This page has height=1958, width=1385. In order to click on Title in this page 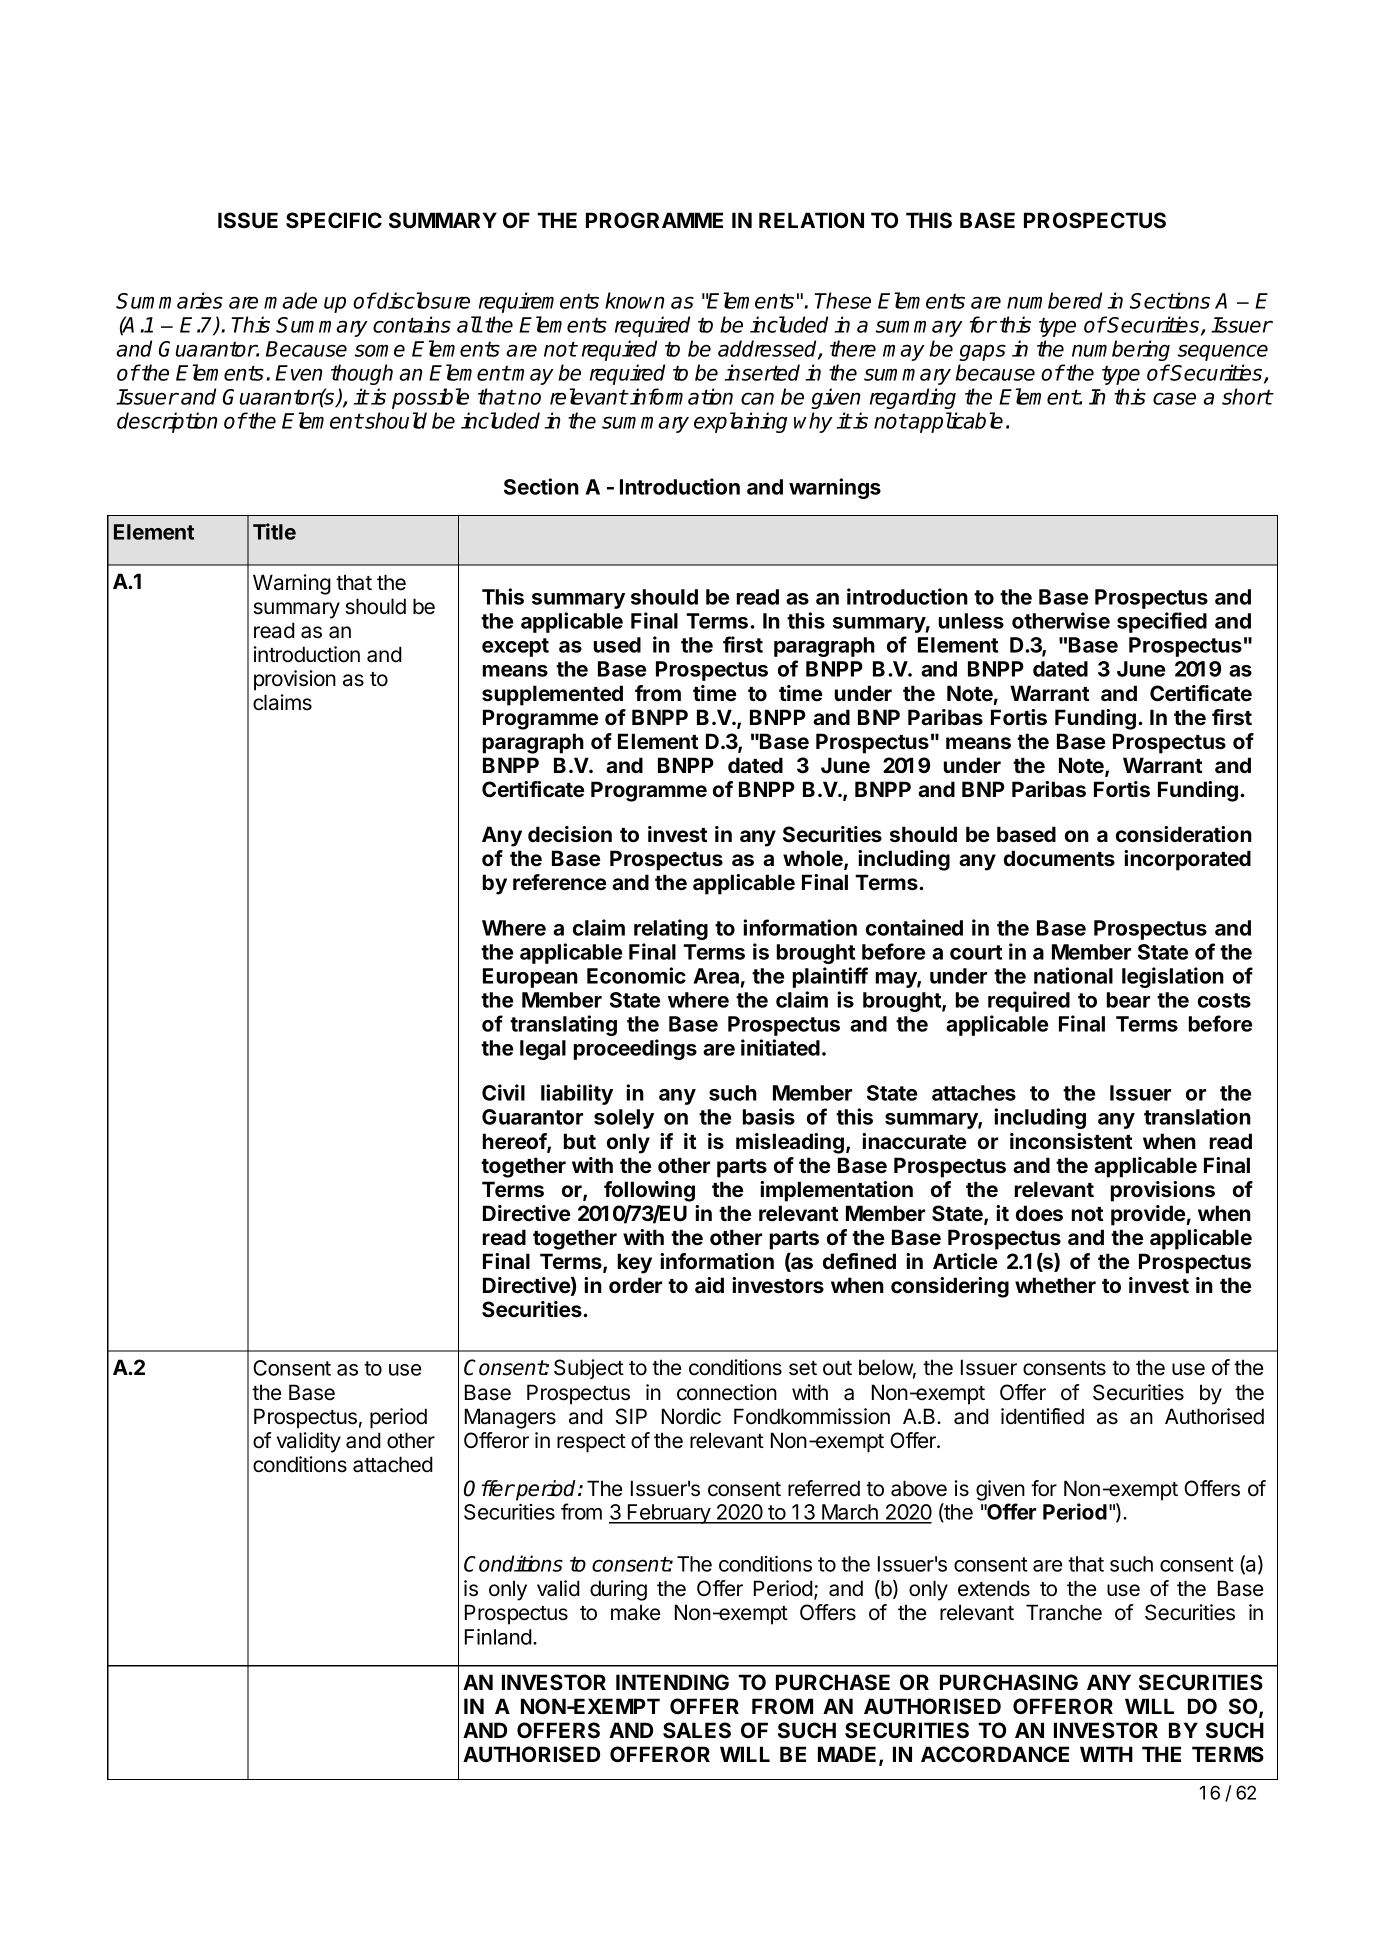, I will do `click(274, 531)`.
